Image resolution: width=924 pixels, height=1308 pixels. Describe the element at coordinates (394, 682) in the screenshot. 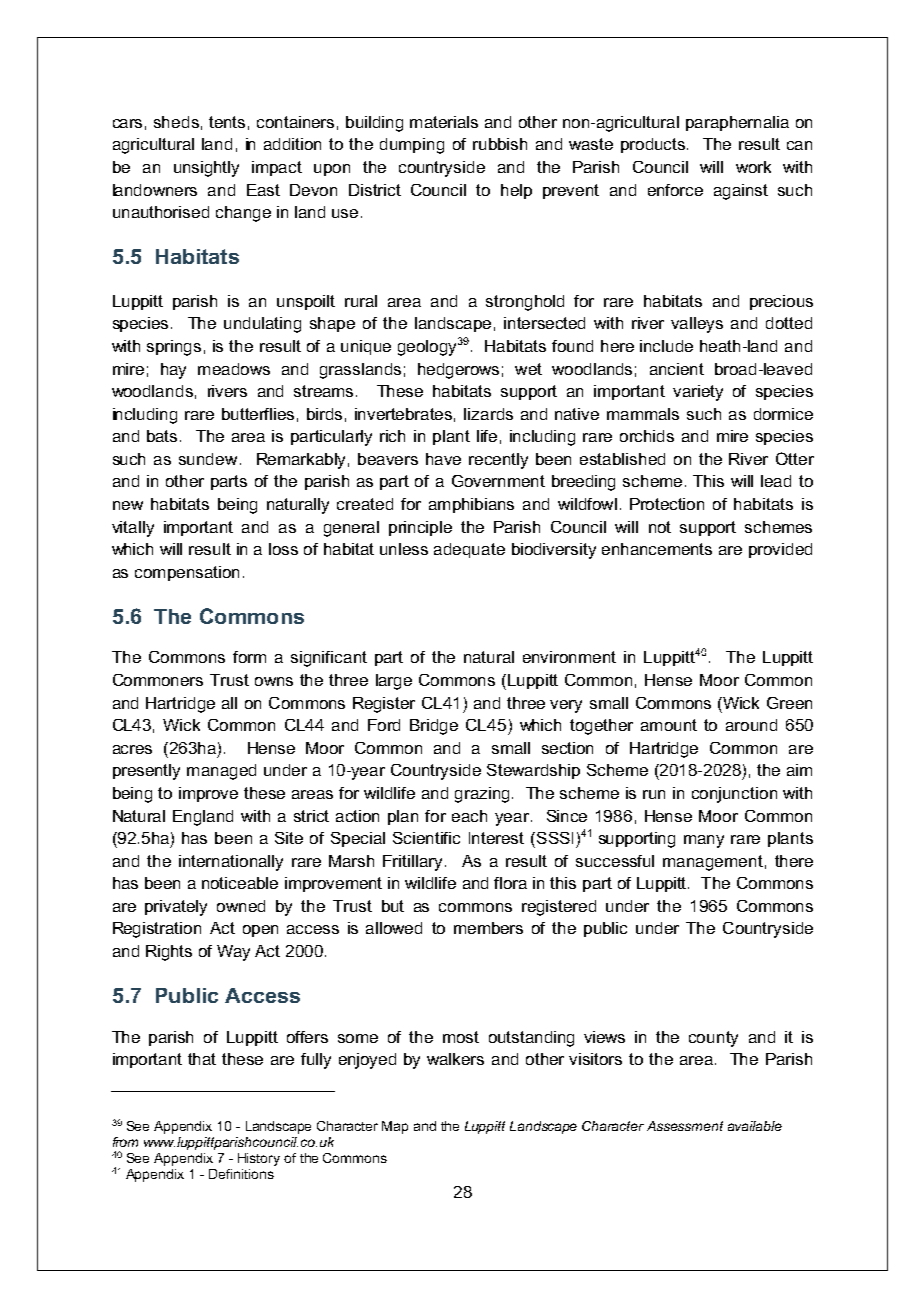

I see `large` at that location.
